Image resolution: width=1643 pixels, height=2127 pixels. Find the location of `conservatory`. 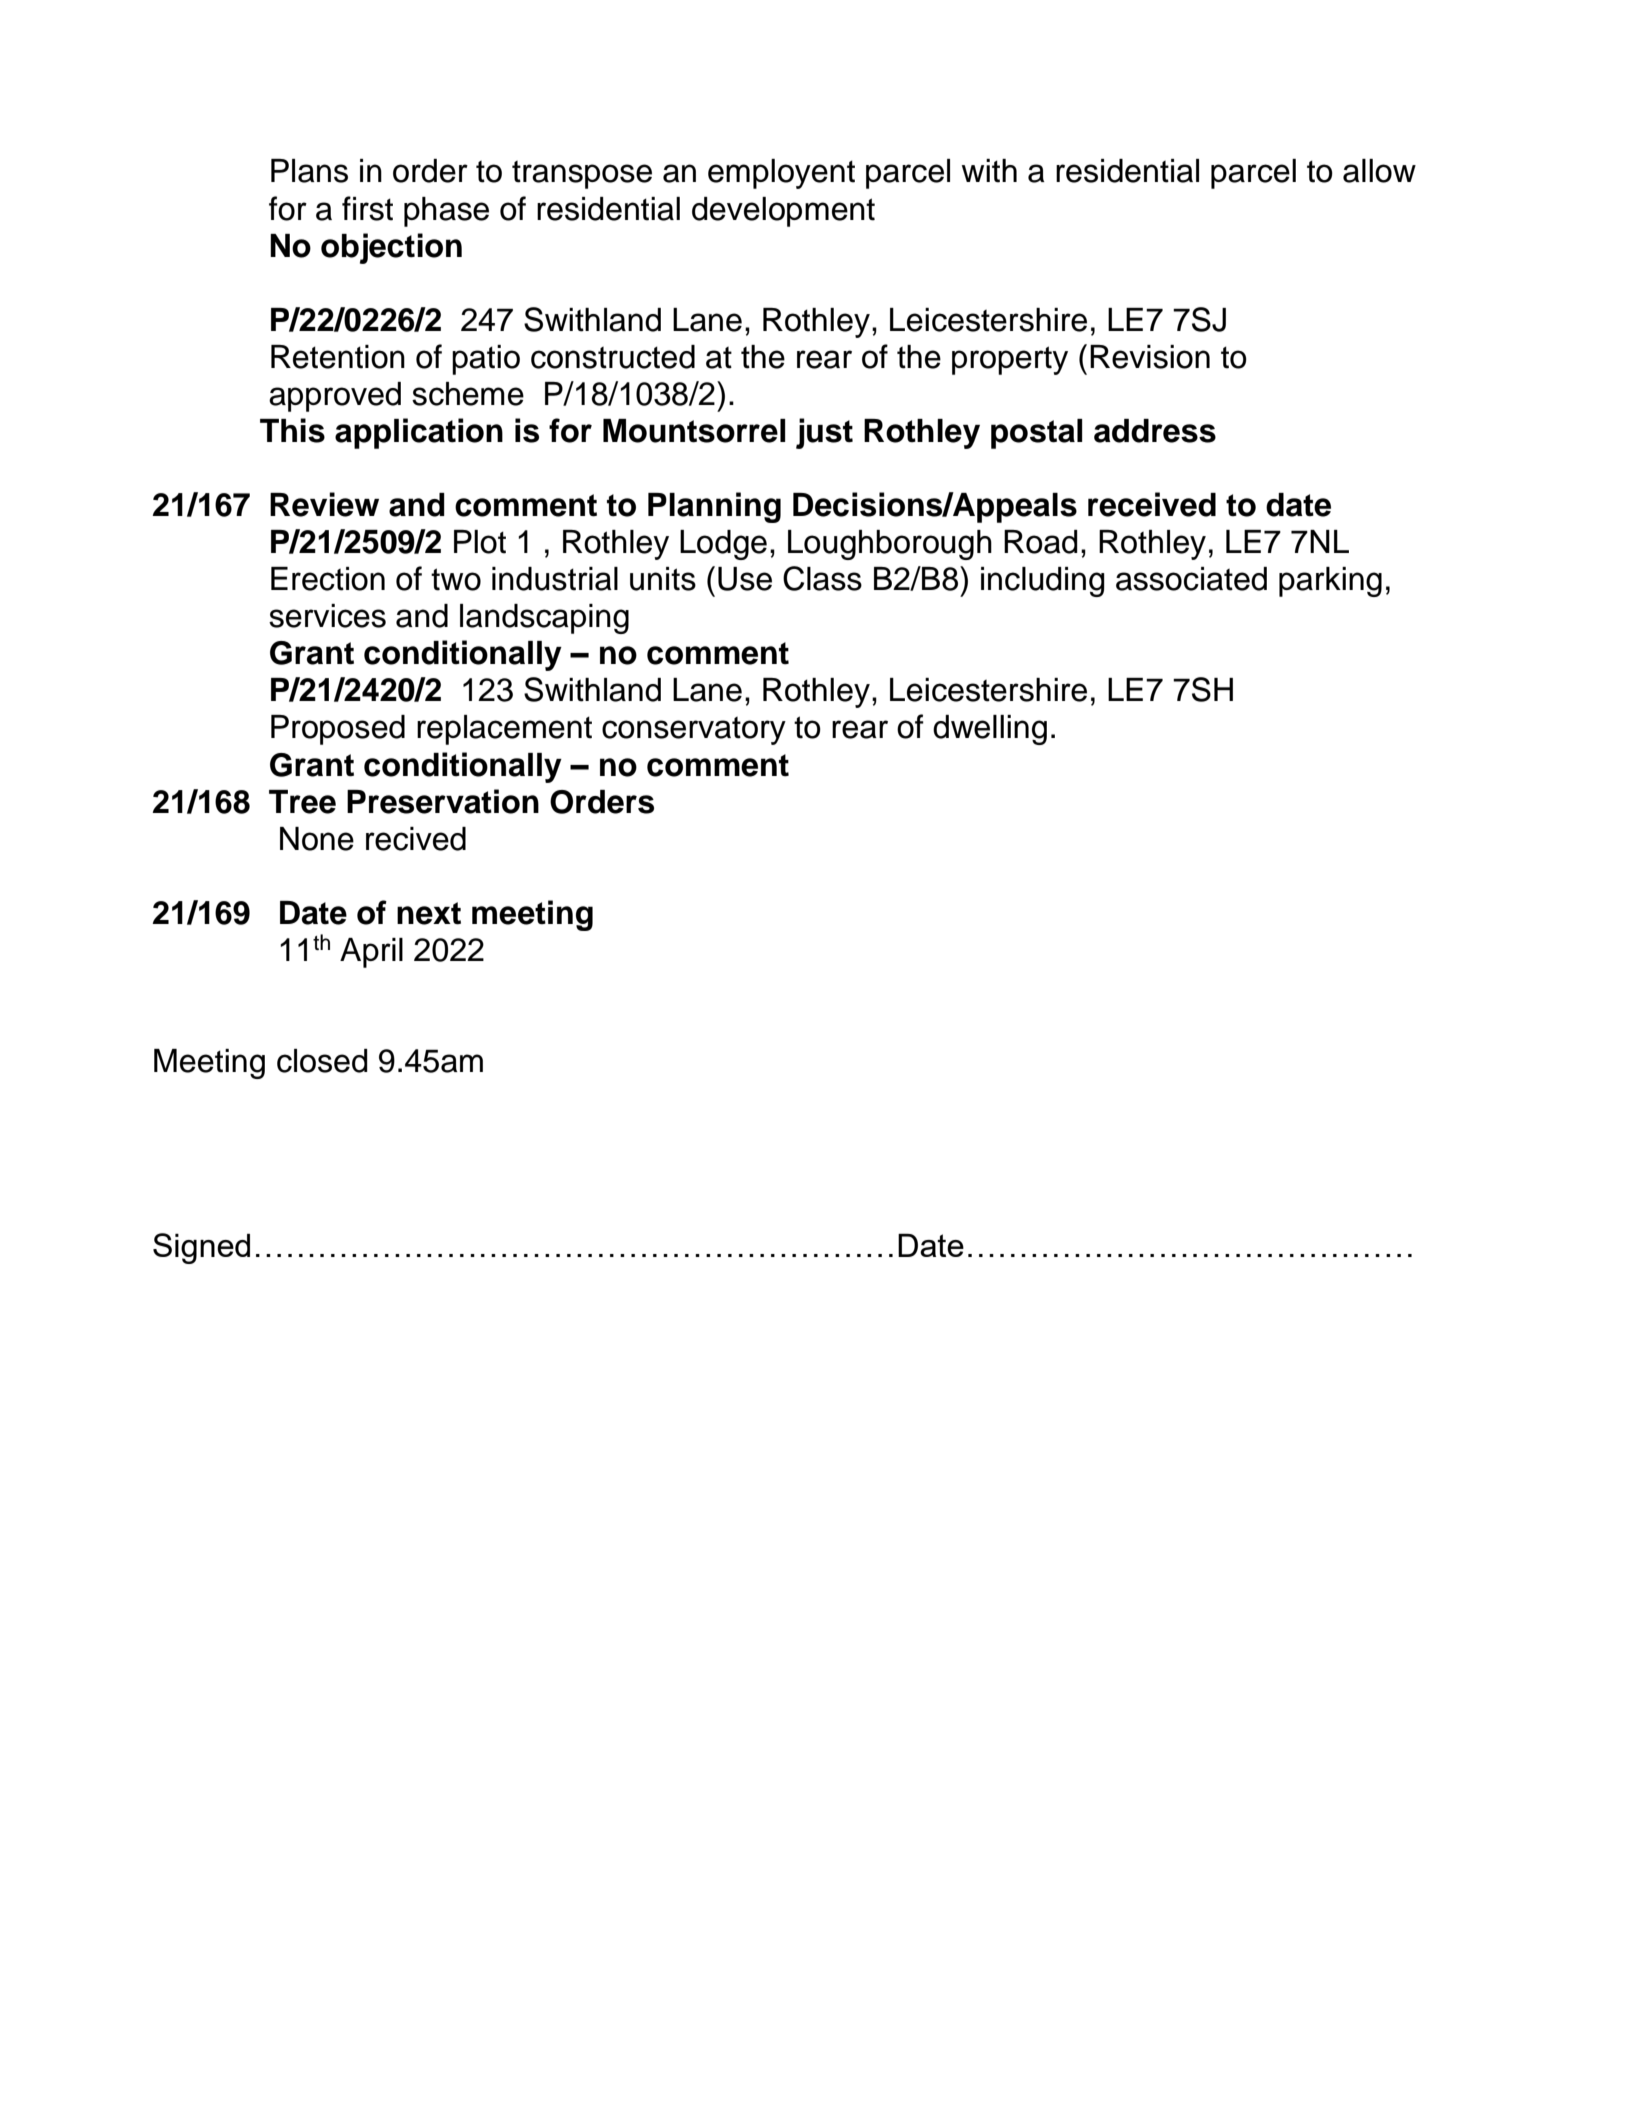

conservatory is located at coordinates (694, 731).
